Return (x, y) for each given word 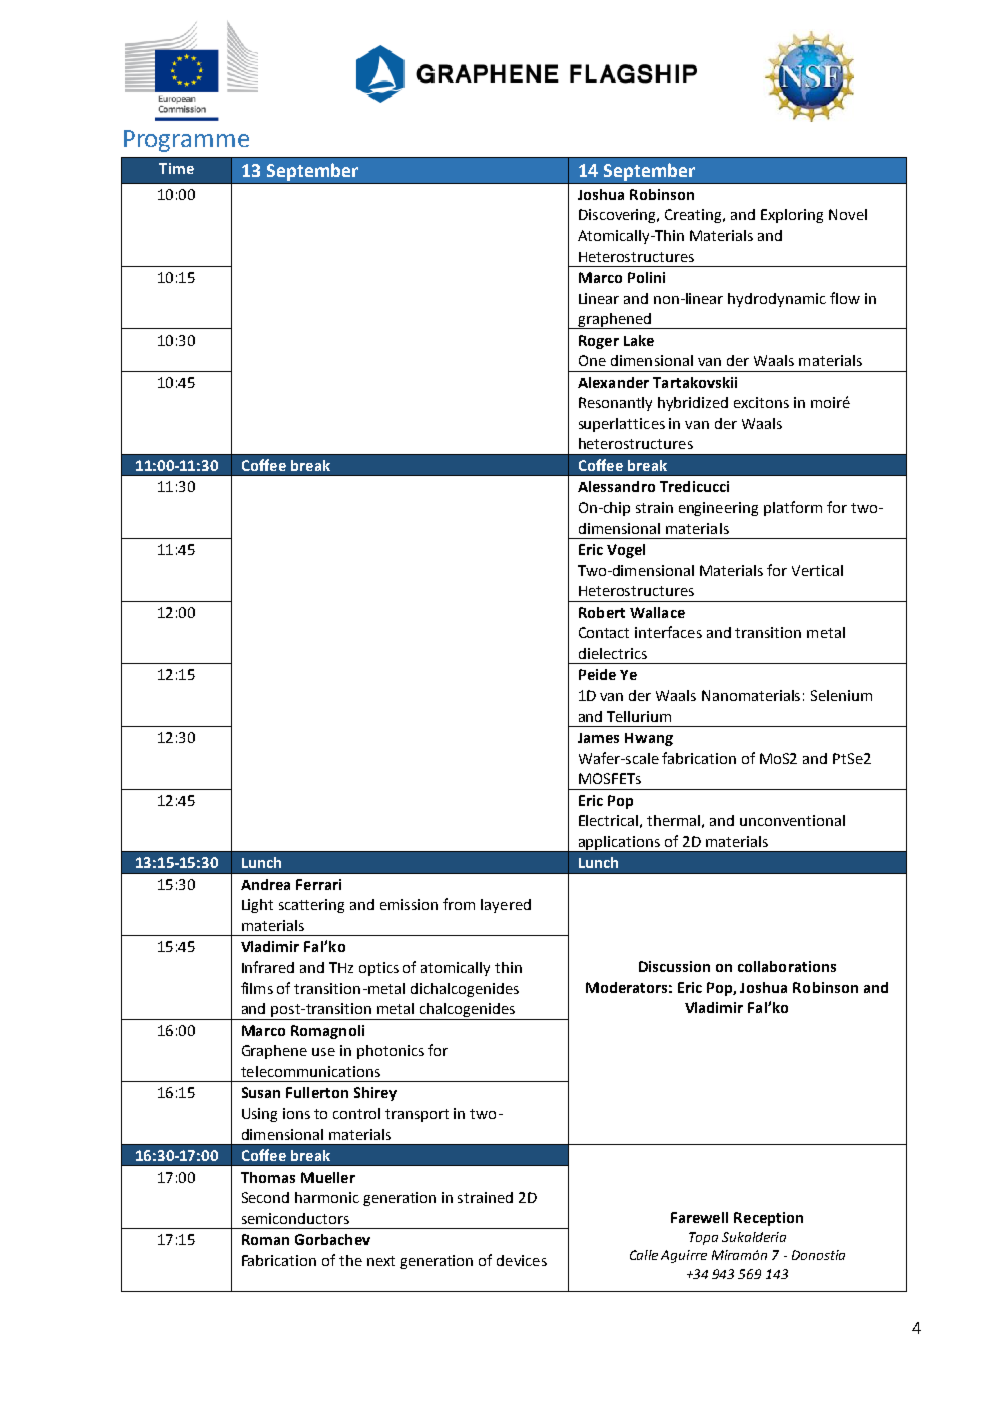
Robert (602, 612)
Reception (768, 1219)
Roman (265, 1239)
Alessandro (616, 486)
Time (176, 168)
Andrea (265, 884)
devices (522, 1260)
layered (506, 906)
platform (793, 508)
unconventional (792, 820)
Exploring (792, 216)
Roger (599, 342)
